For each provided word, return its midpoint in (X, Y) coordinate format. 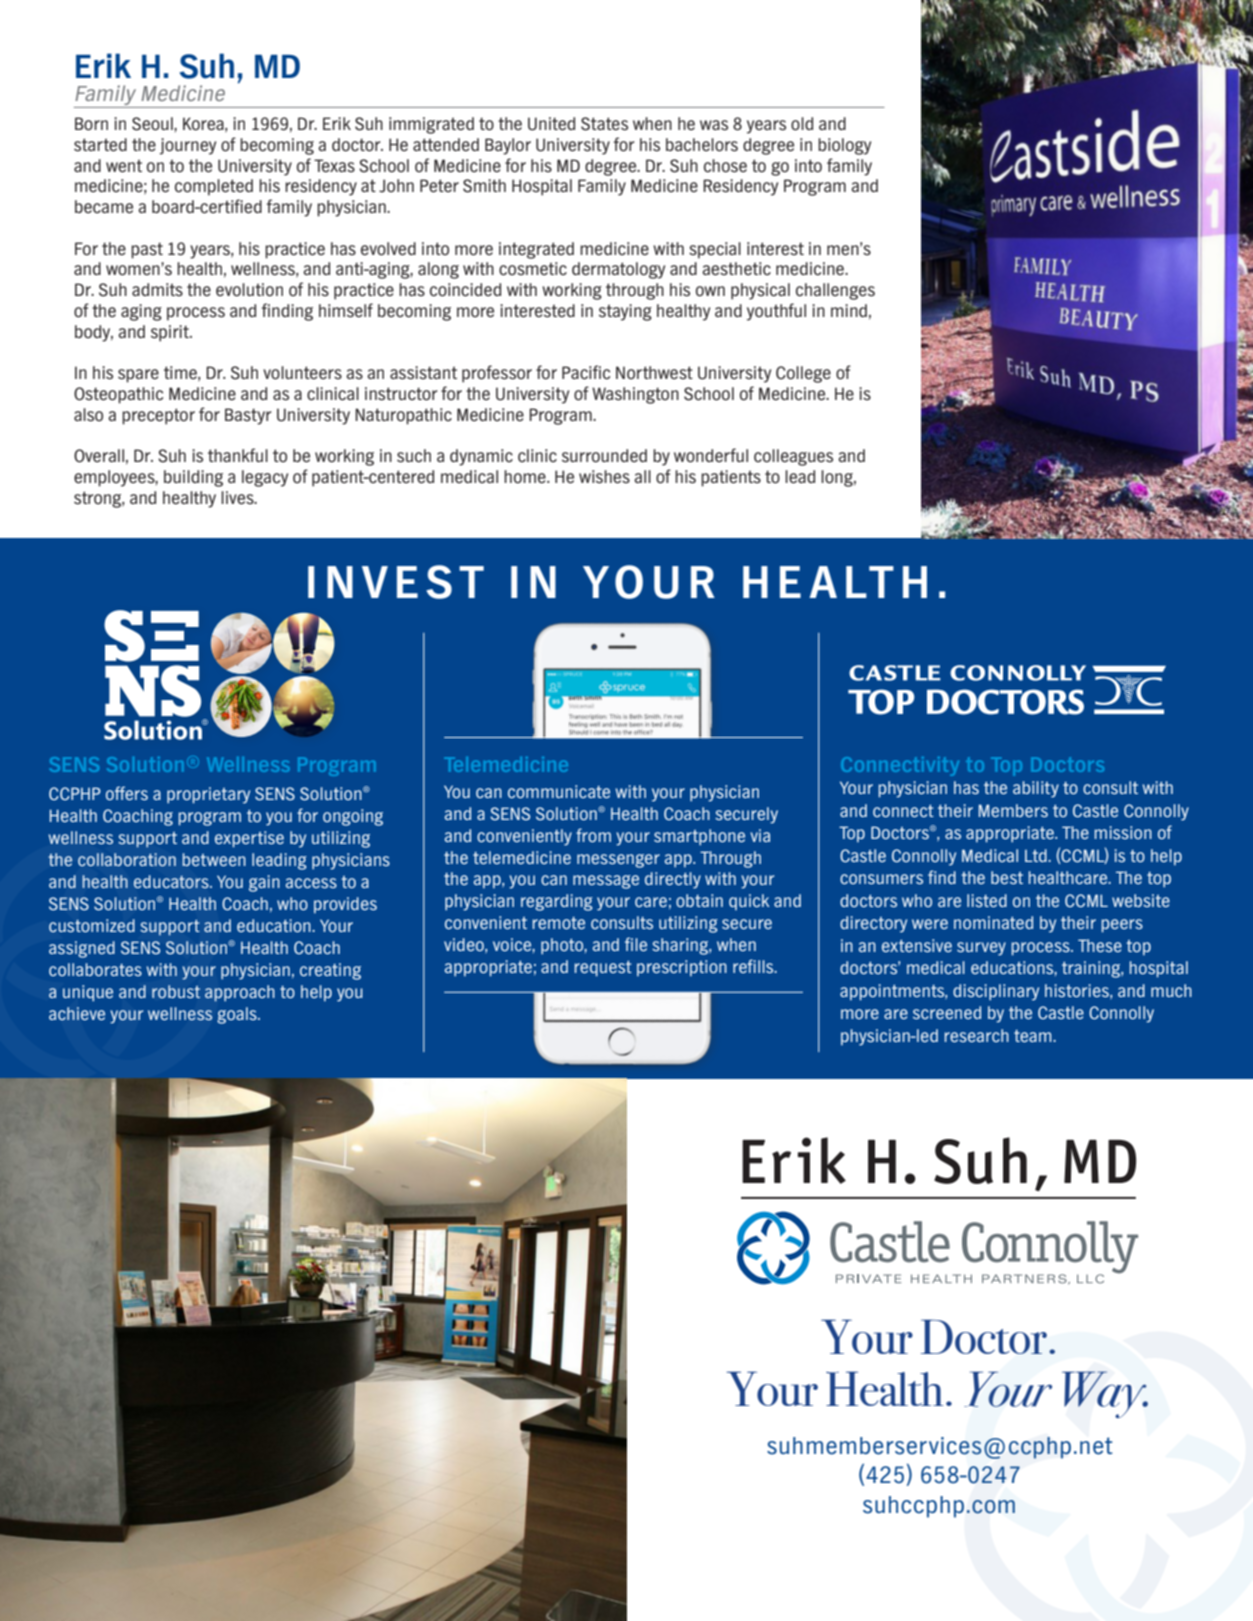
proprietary (208, 795)
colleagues (793, 457)
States (604, 124)
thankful (238, 455)
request (603, 968)
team (1034, 1036)
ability (1036, 789)
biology (844, 146)
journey (187, 146)
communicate (559, 791)
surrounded (604, 456)
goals (238, 1015)
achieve (77, 1013)
